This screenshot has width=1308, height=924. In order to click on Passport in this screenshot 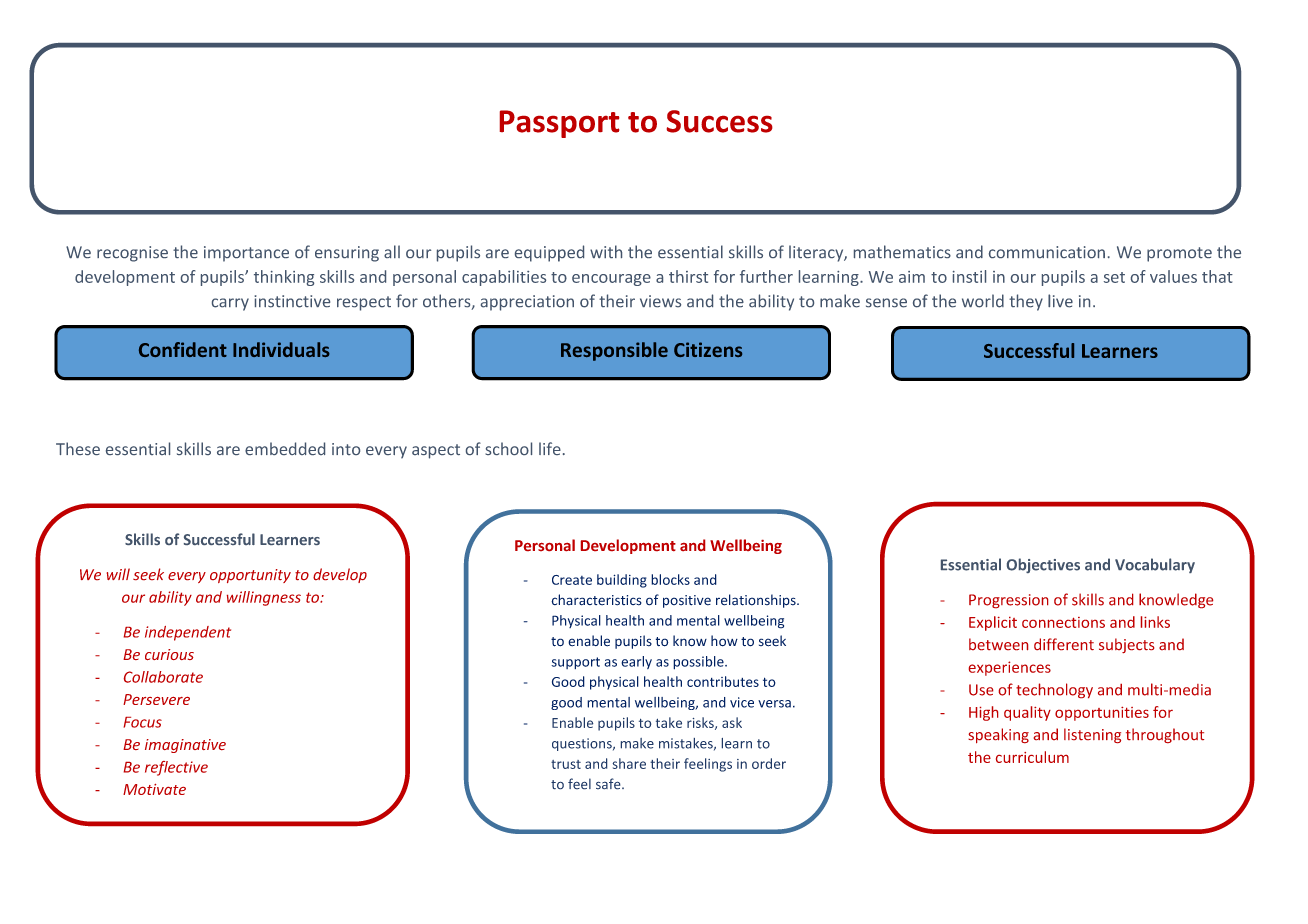, I will do `click(559, 124)`.
